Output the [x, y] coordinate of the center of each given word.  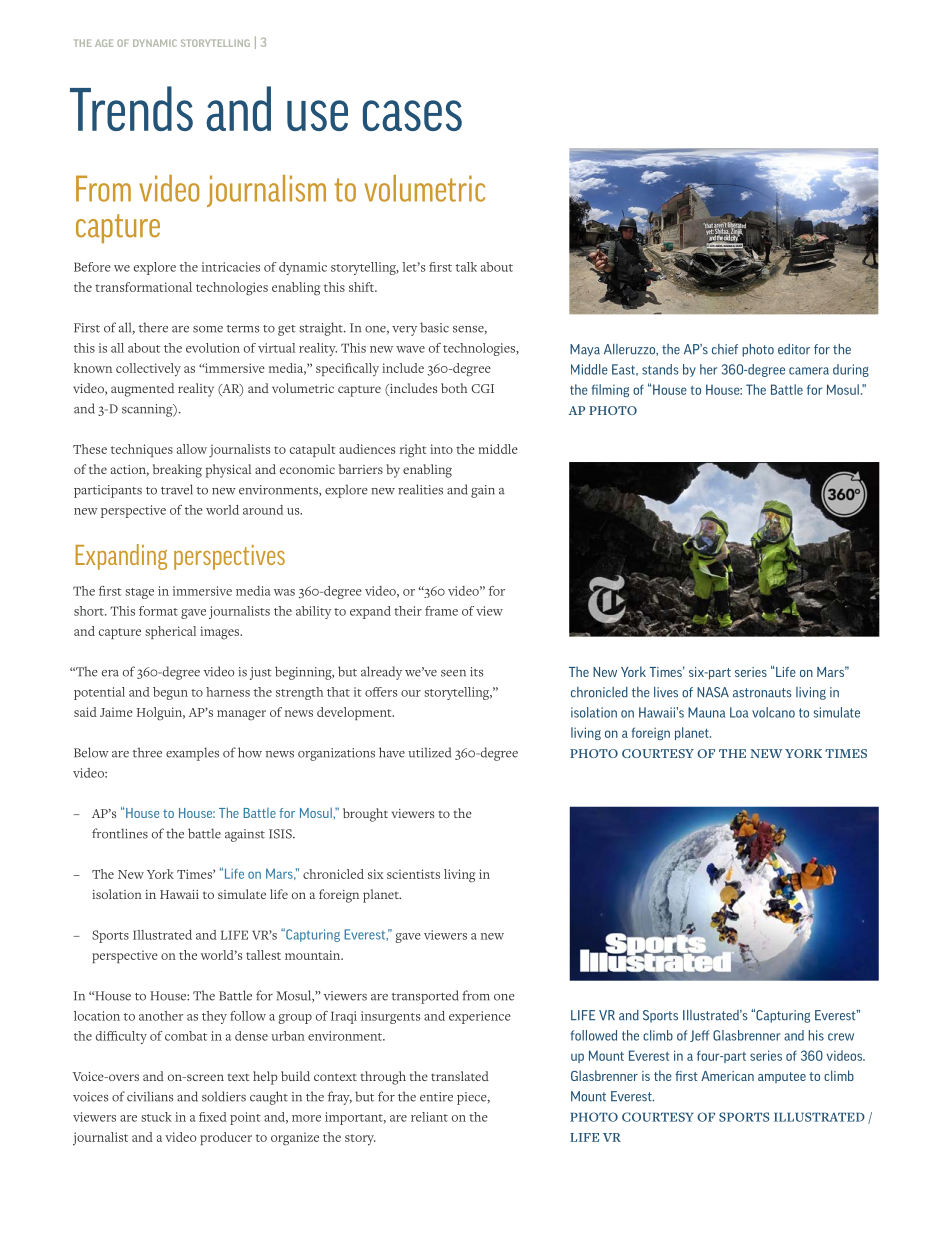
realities [420, 489]
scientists [413, 874]
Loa [739, 712]
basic [434, 327]
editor [794, 349]
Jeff [699, 1036]
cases [412, 115]
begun [170, 693]
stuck [156, 1117]
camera [809, 371]
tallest [263, 955]
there [153, 327]
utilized [429, 752]
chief [725, 349]
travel [177, 489]
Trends [131, 108]
